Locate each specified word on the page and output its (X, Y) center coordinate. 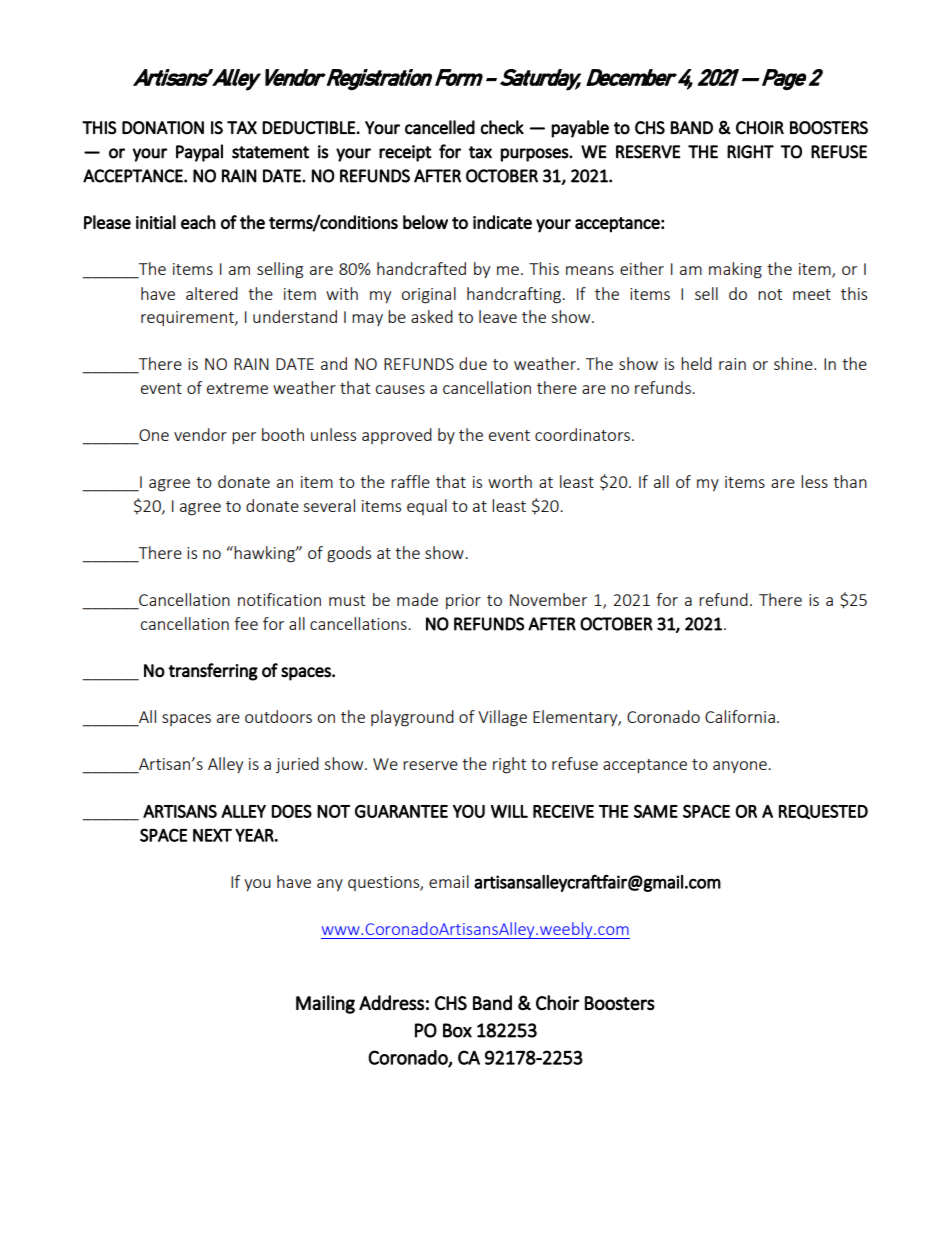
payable (580, 129)
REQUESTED (823, 811)
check (502, 127)
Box (457, 1030)
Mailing (325, 1004)
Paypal (199, 153)
